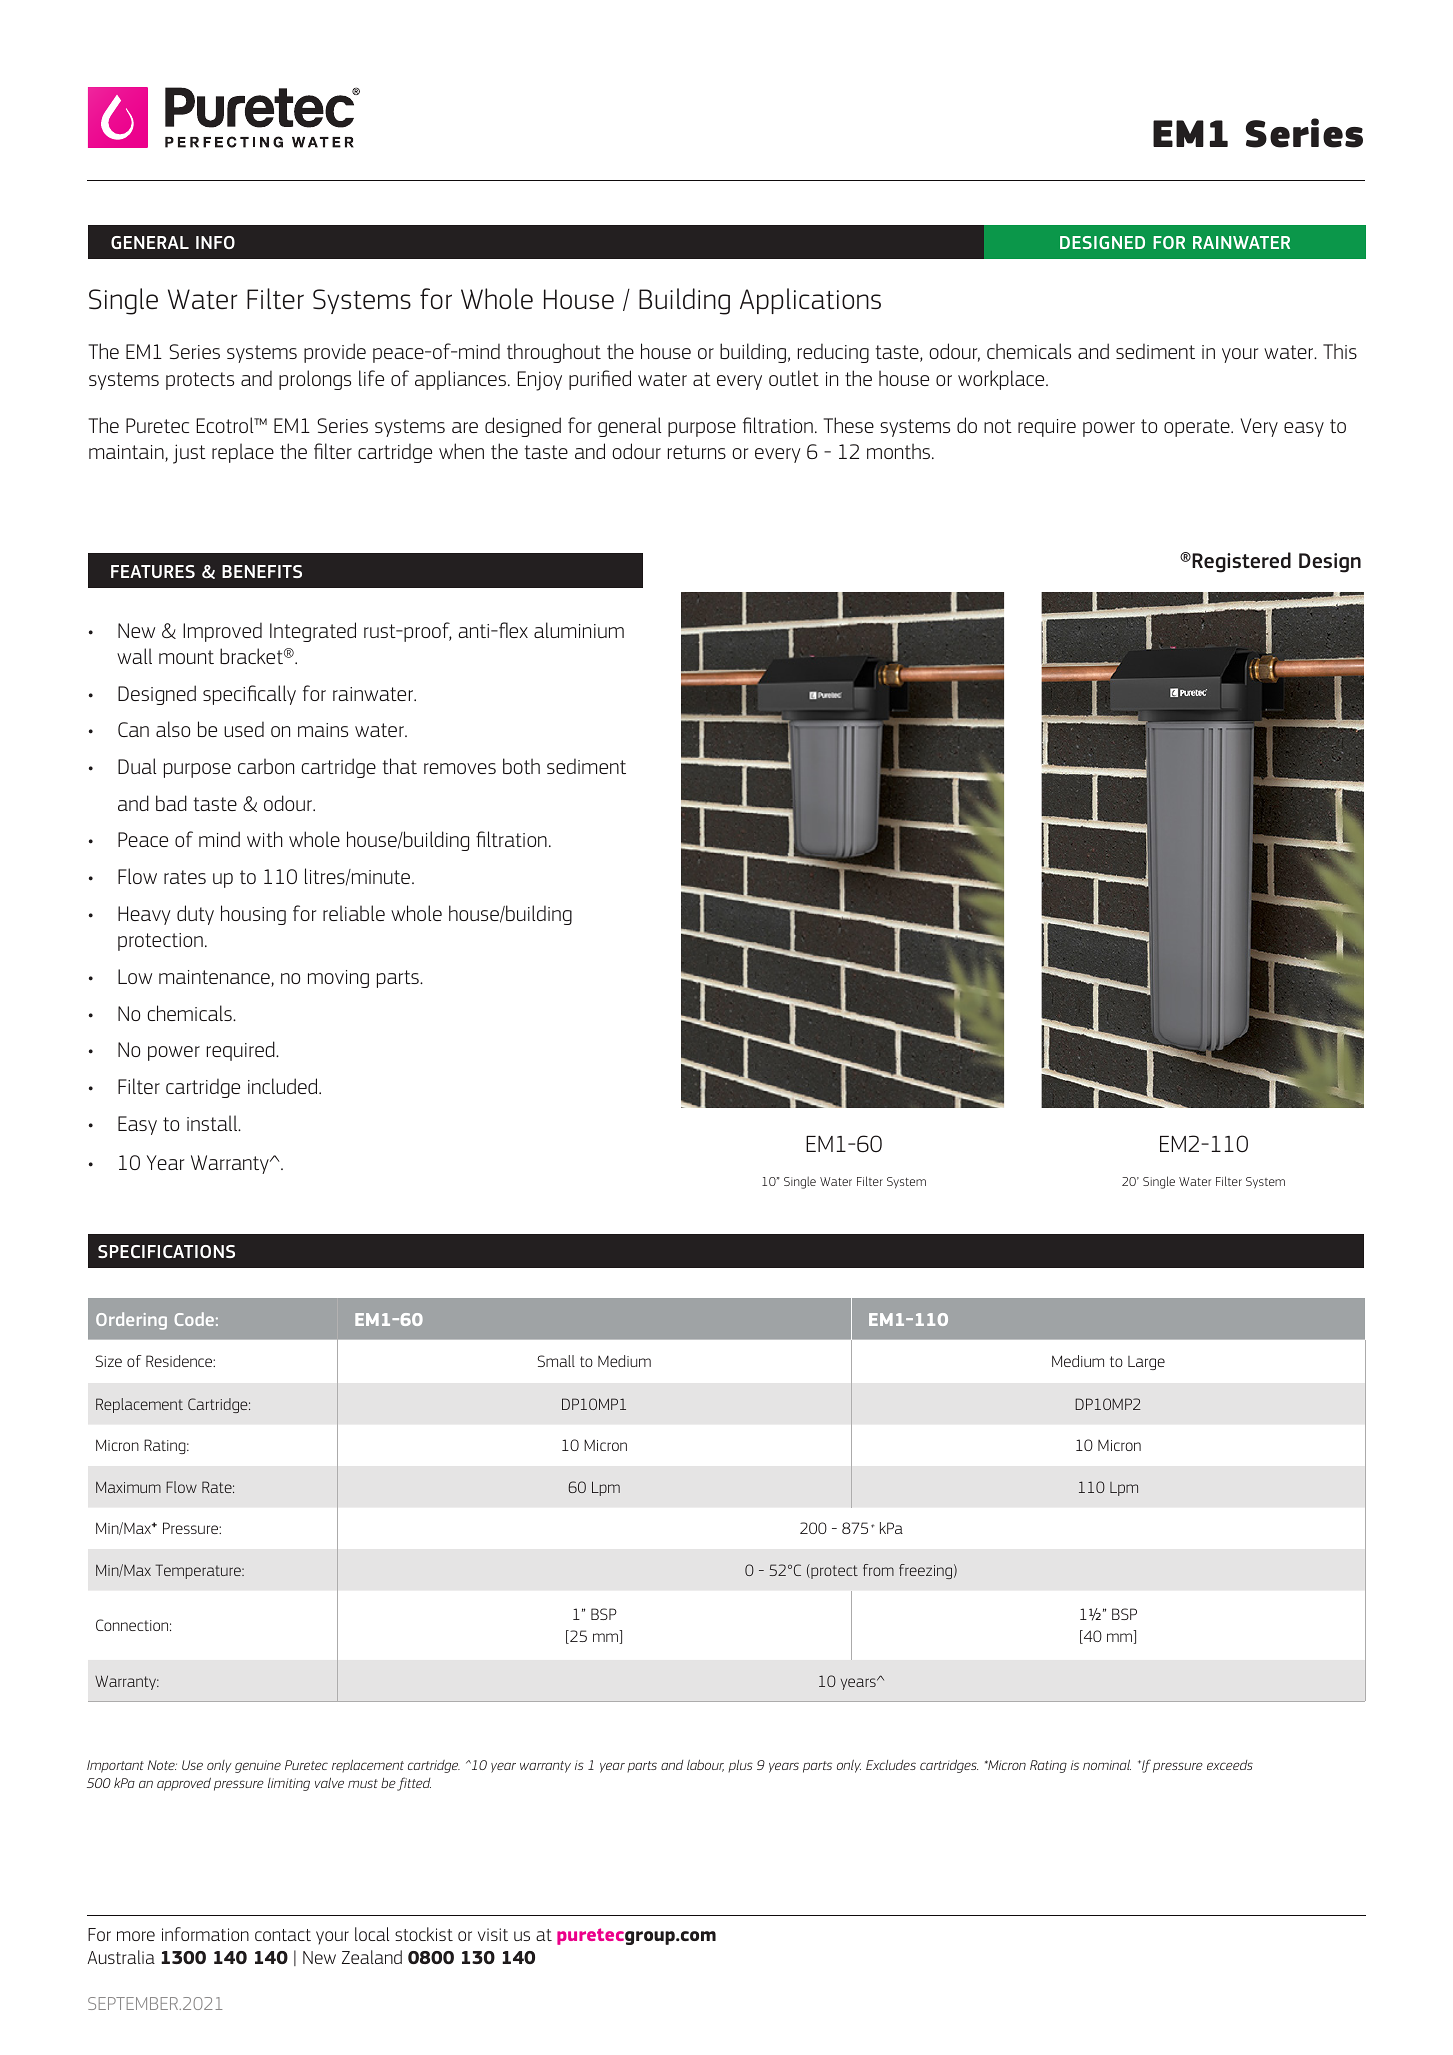 The height and width of the screenshot is (2055, 1453). I want to click on plus, so click(740, 1766).
